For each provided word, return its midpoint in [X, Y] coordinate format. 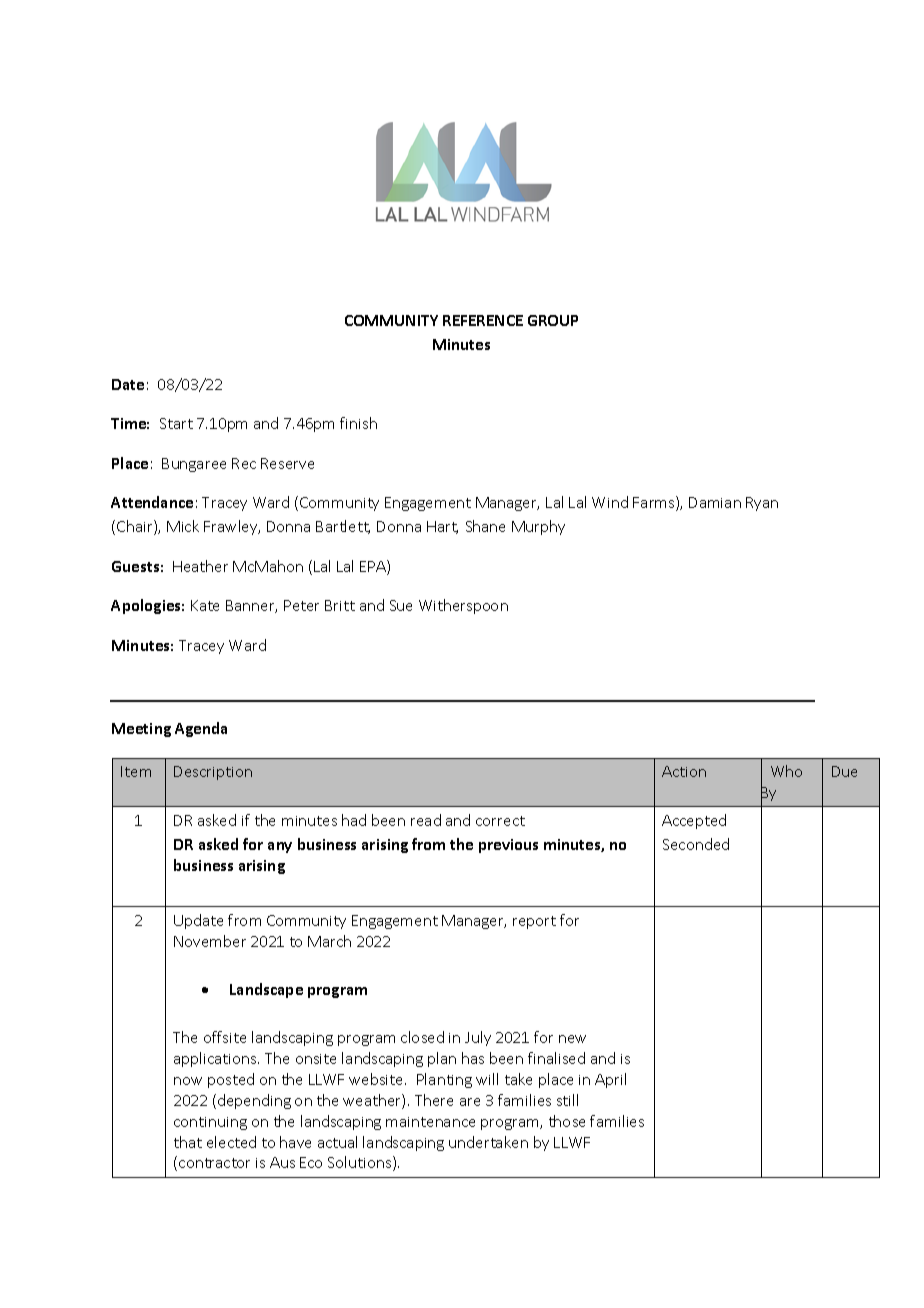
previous [508, 846]
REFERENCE [483, 320]
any [280, 847]
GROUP [553, 320]
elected [231, 1142]
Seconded [696, 844]
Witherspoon [463, 606]
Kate [205, 605]
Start [176, 423]
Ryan [762, 504]
